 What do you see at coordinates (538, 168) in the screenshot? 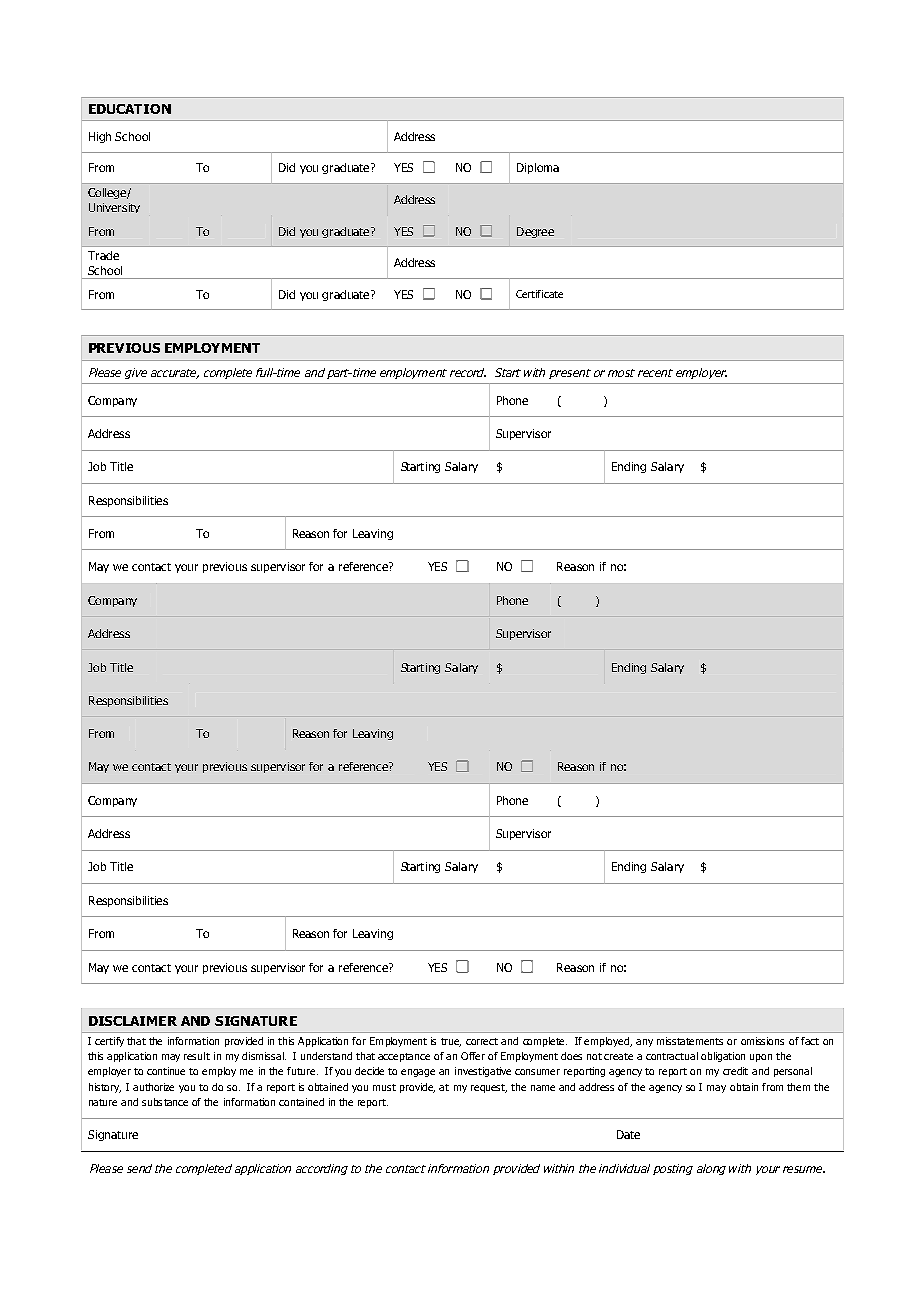
I see `Diploma` at bounding box center [538, 168].
